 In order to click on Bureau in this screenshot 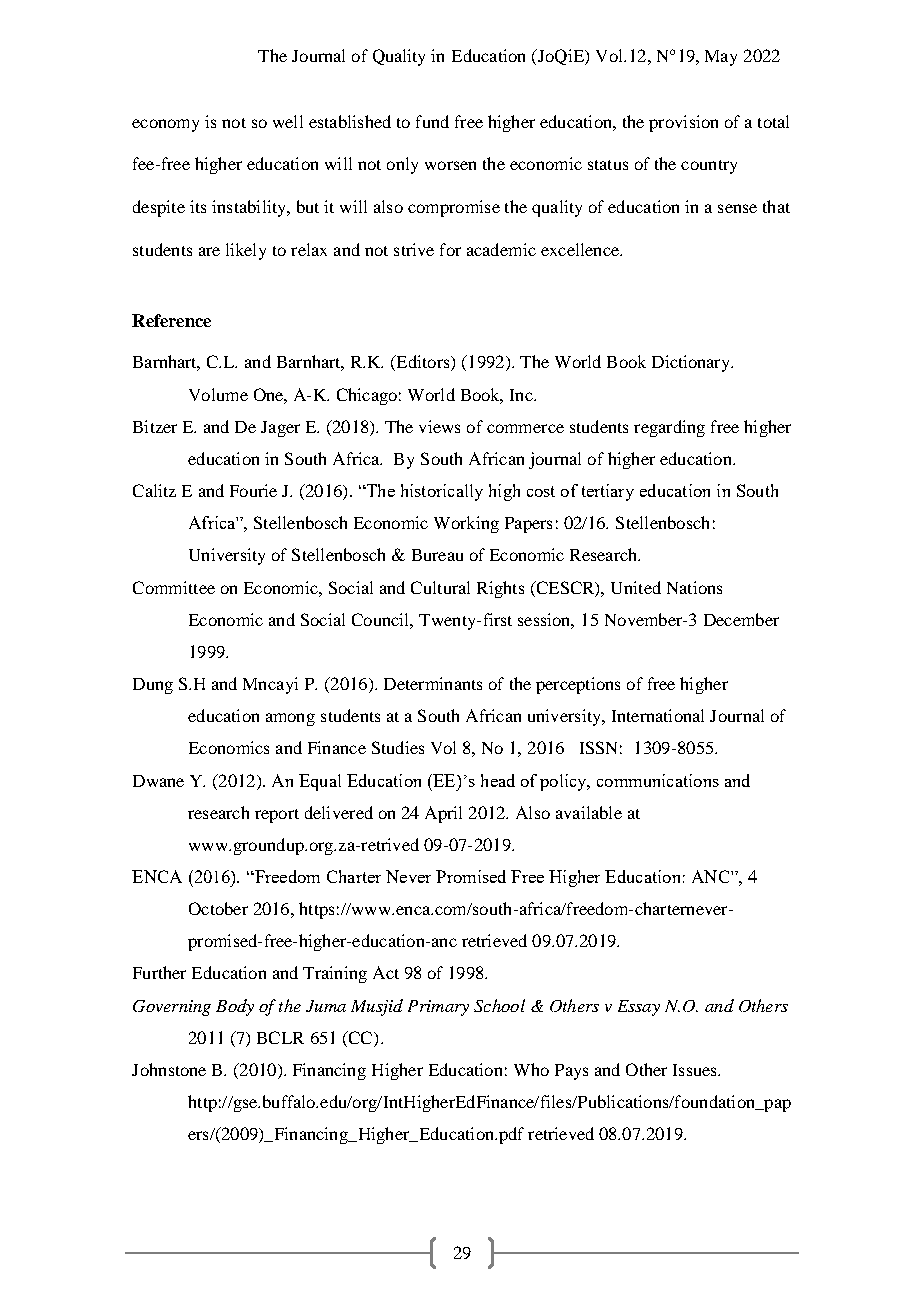, I will do `click(437, 555)`.
